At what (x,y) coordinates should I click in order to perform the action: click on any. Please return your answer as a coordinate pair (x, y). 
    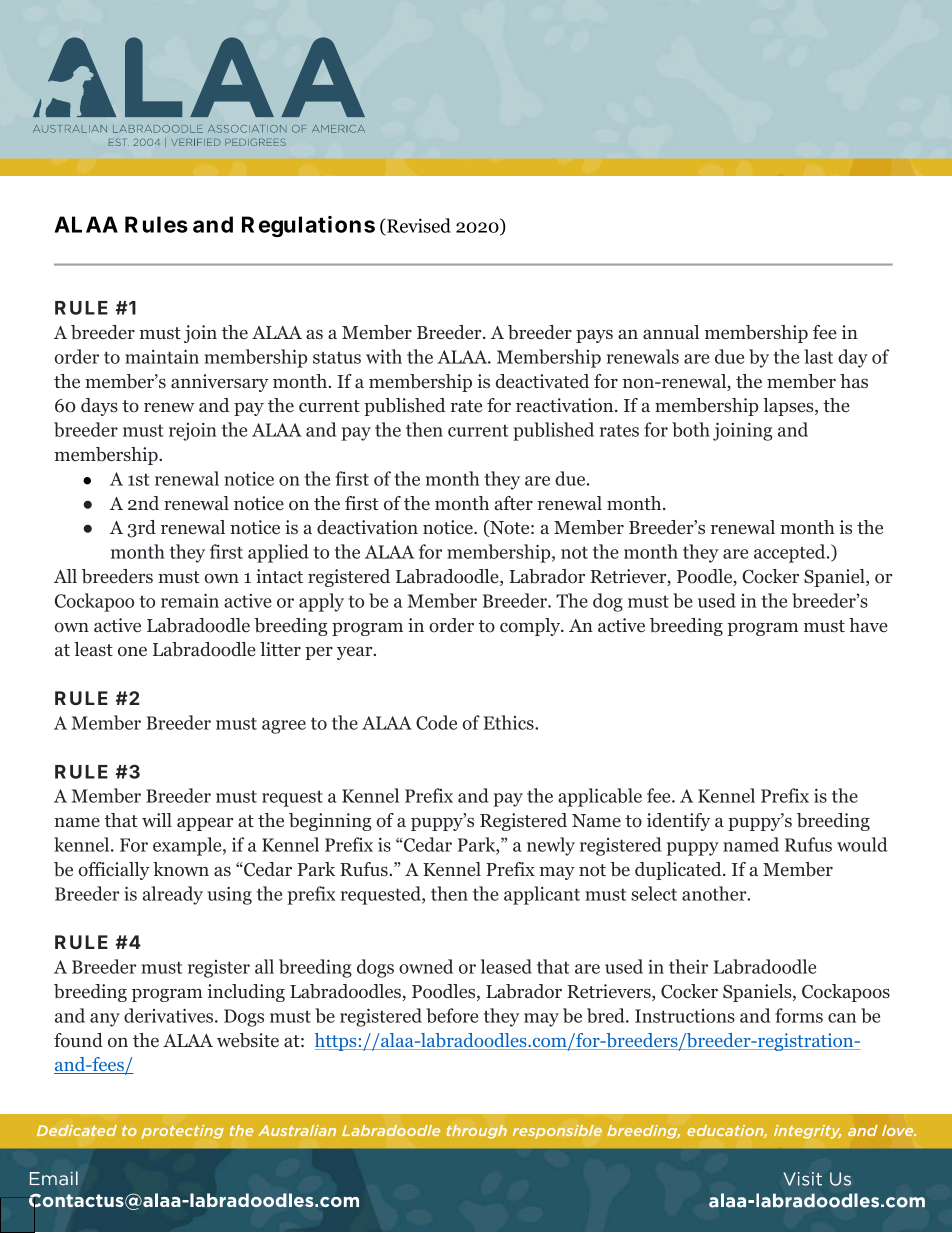
    Looking at the image, I should click on (105, 1020).
